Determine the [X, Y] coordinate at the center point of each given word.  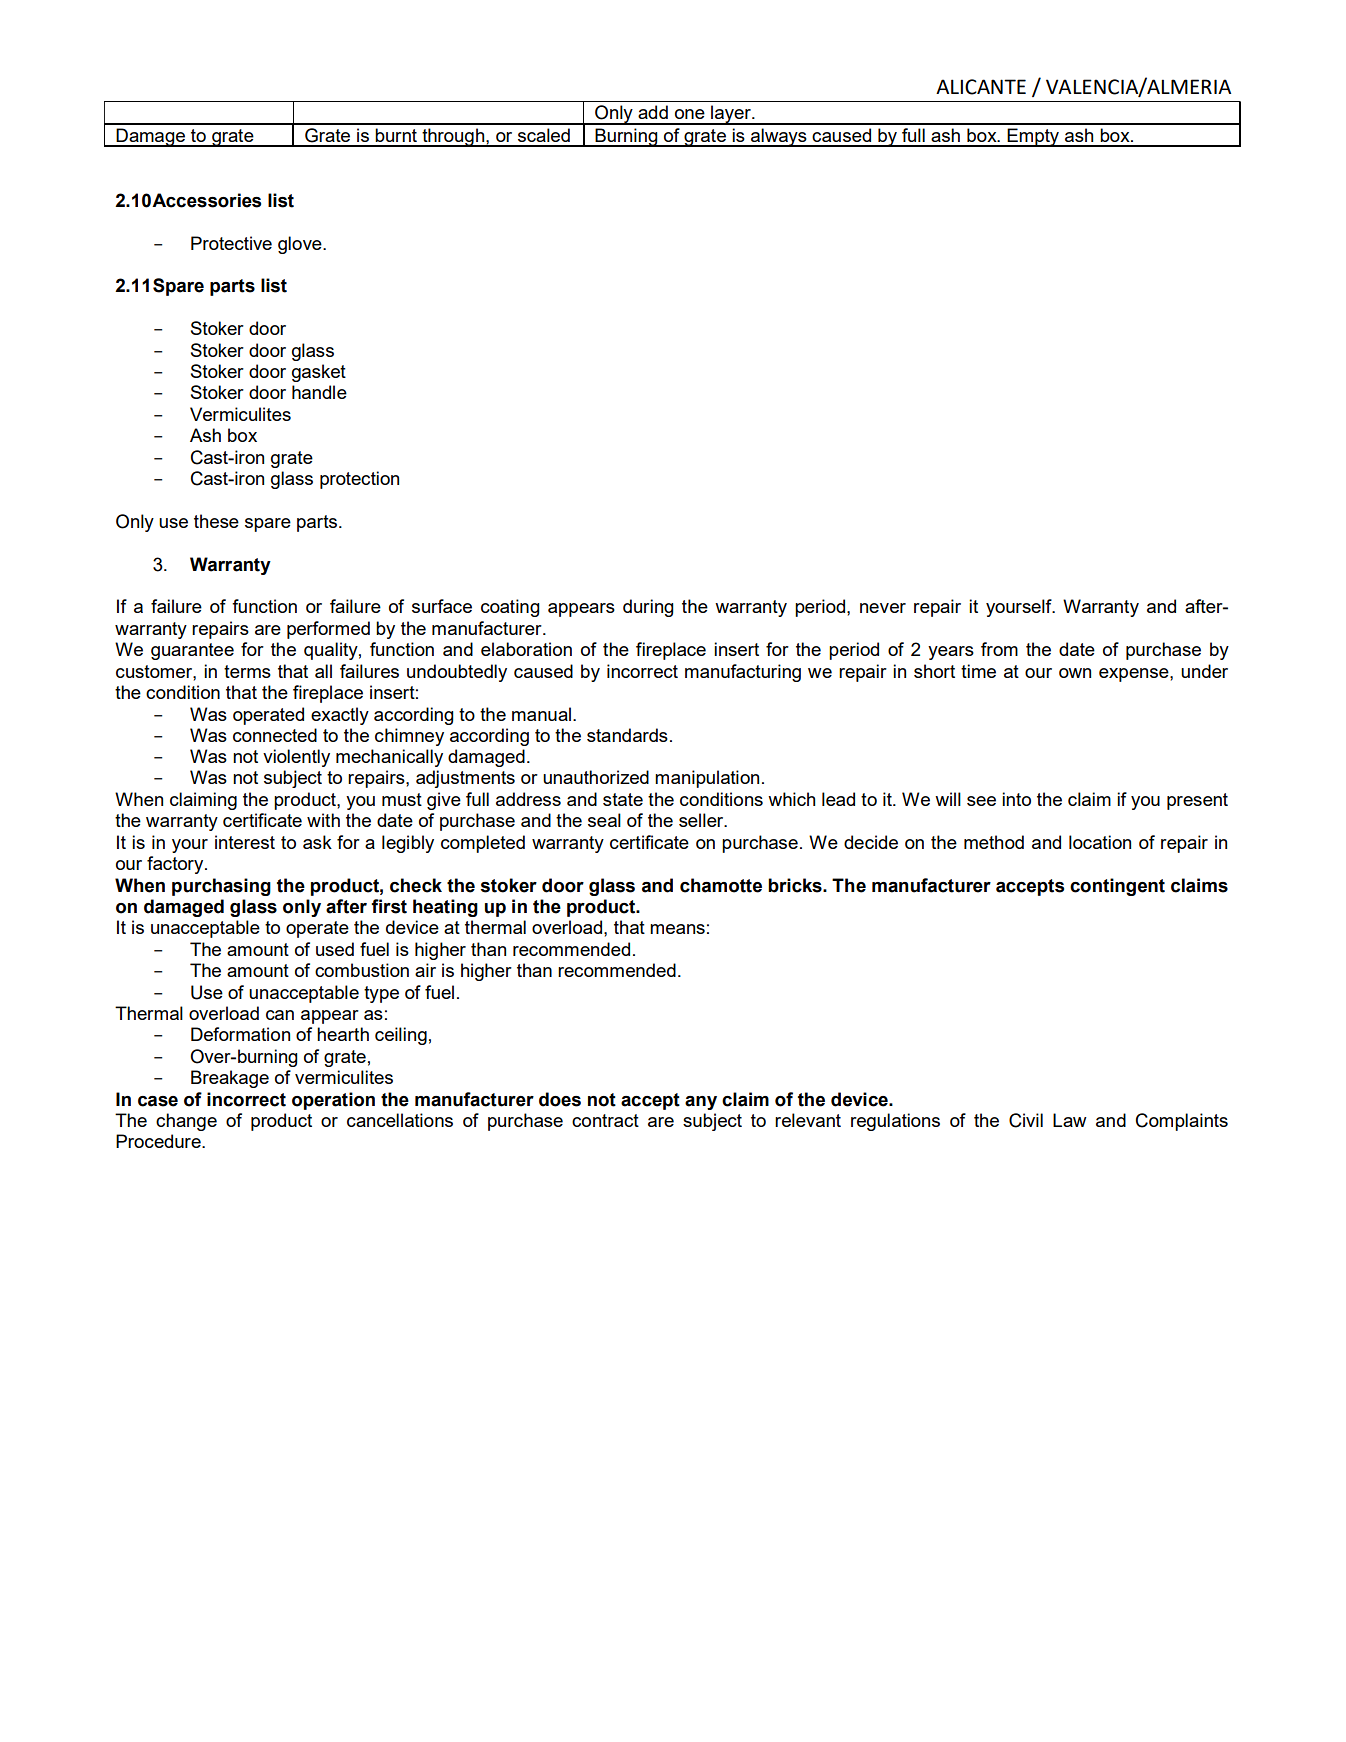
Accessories [206, 200]
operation [333, 1101]
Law [1070, 1120]
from [999, 649]
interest [245, 842]
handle [319, 392]
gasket [319, 373]
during [648, 608]
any [701, 1103]
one [690, 114]
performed [328, 630]
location [1100, 842]
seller [702, 820]
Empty [1034, 137]
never [883, 608]
